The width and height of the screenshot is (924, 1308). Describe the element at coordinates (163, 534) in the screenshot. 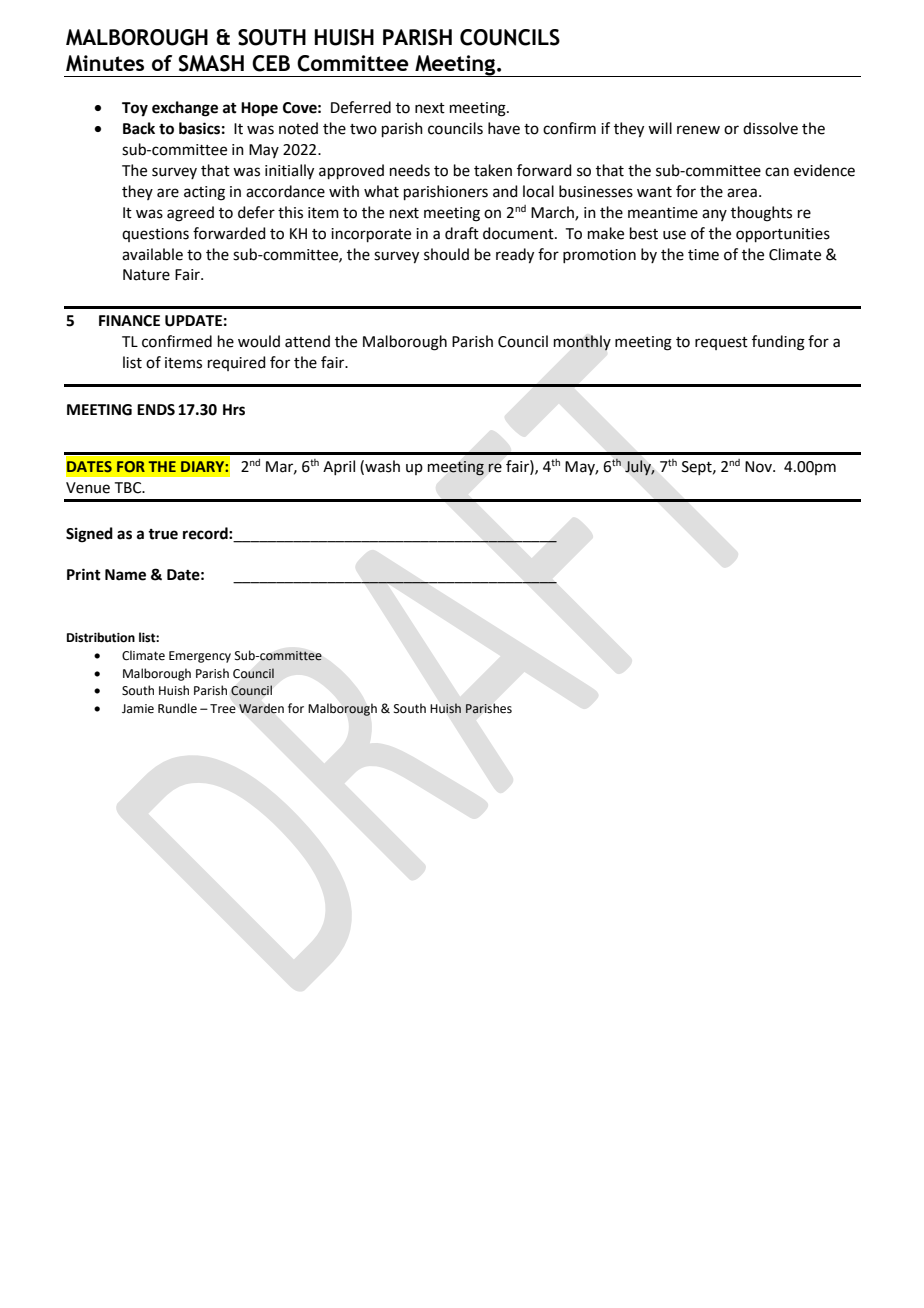

I see `true` at that location.
